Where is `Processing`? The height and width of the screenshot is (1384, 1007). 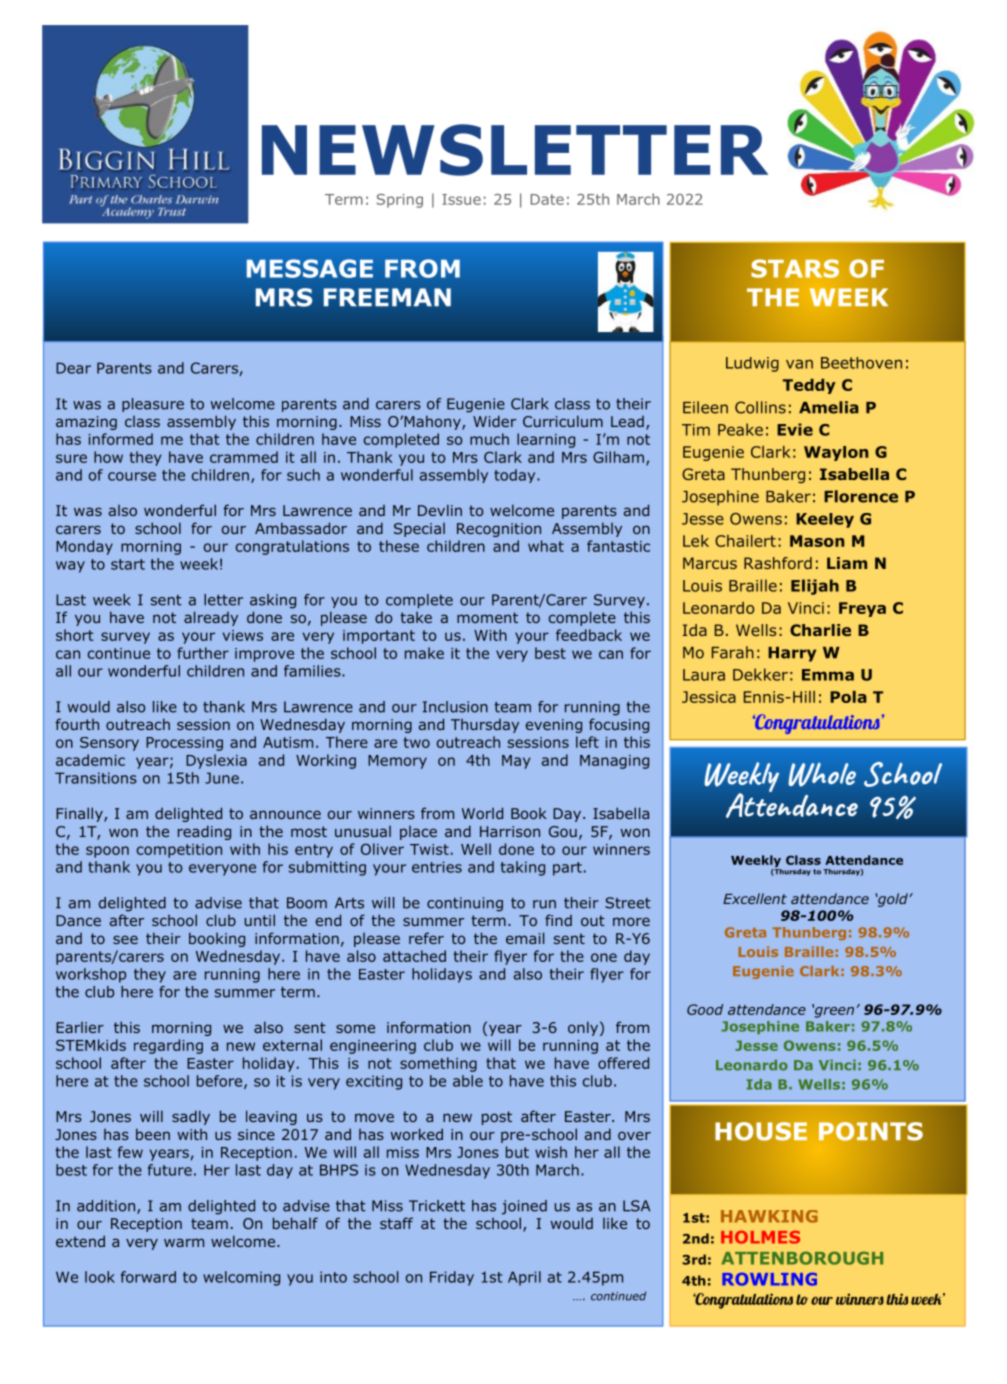
Processing is located at coordinates (184, 744).
